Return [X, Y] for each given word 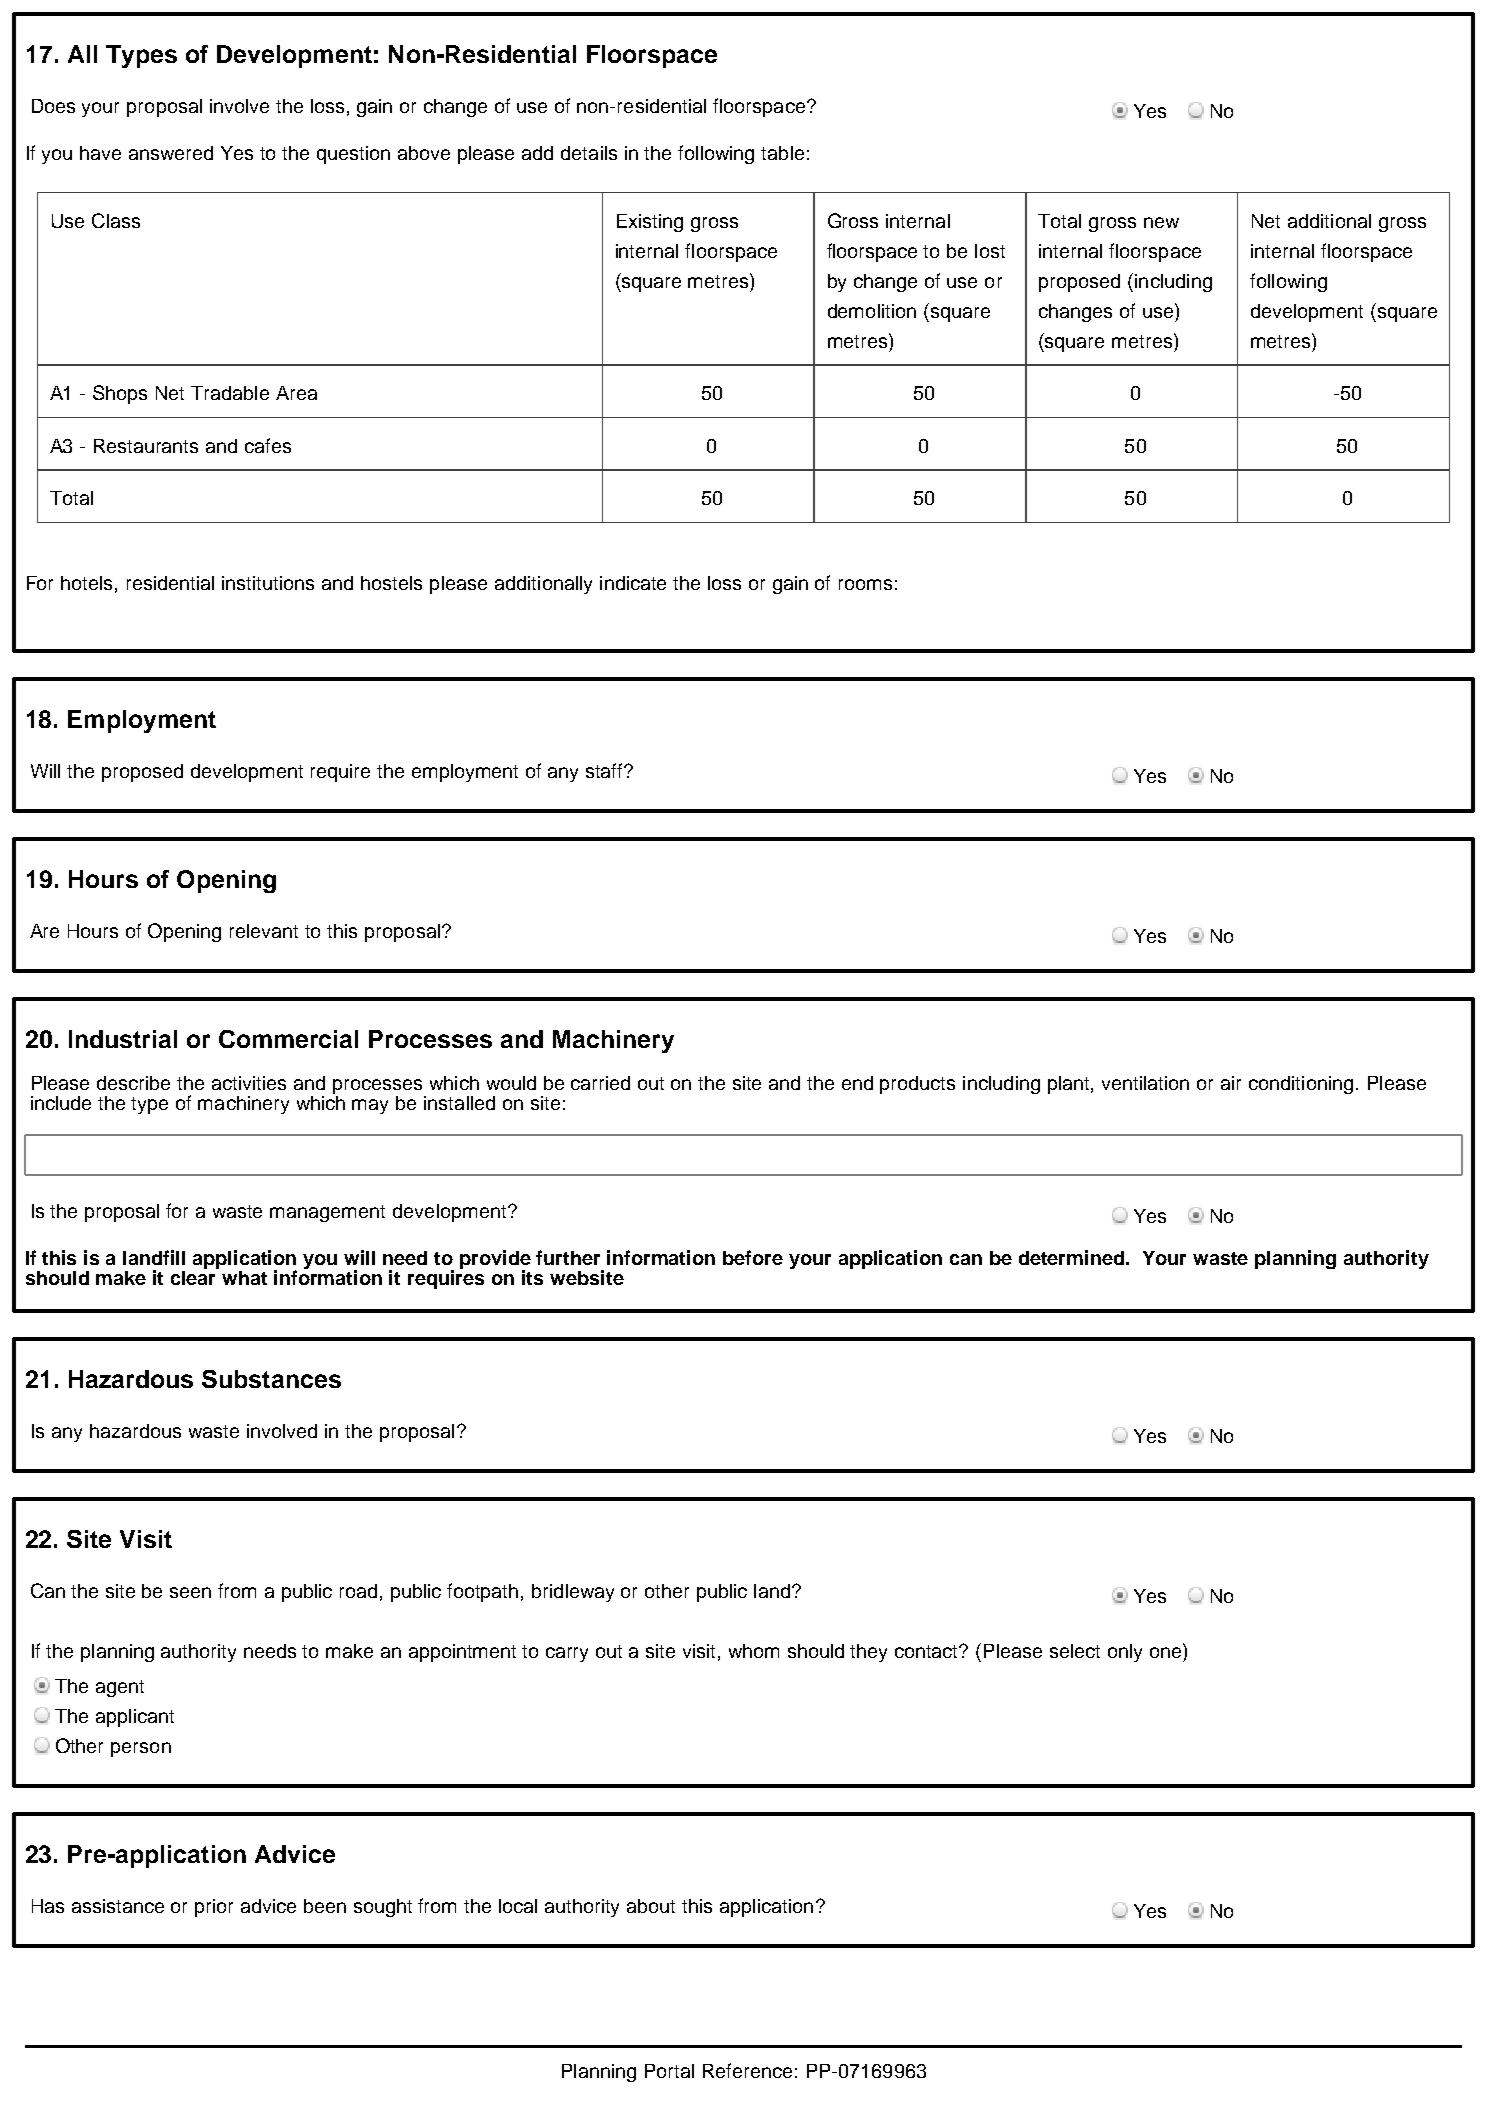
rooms [865, 584]
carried [600, 1083]
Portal [669, 2071]
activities [249, 1083]
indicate [633, 583]
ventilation [1145, 1083]
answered [171, 153]
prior [214, 1908]
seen [190, 1592]
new [1161, 222]
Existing [650, 223]
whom [754, 1651]
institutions [268, 583]
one [1167, 1651]
